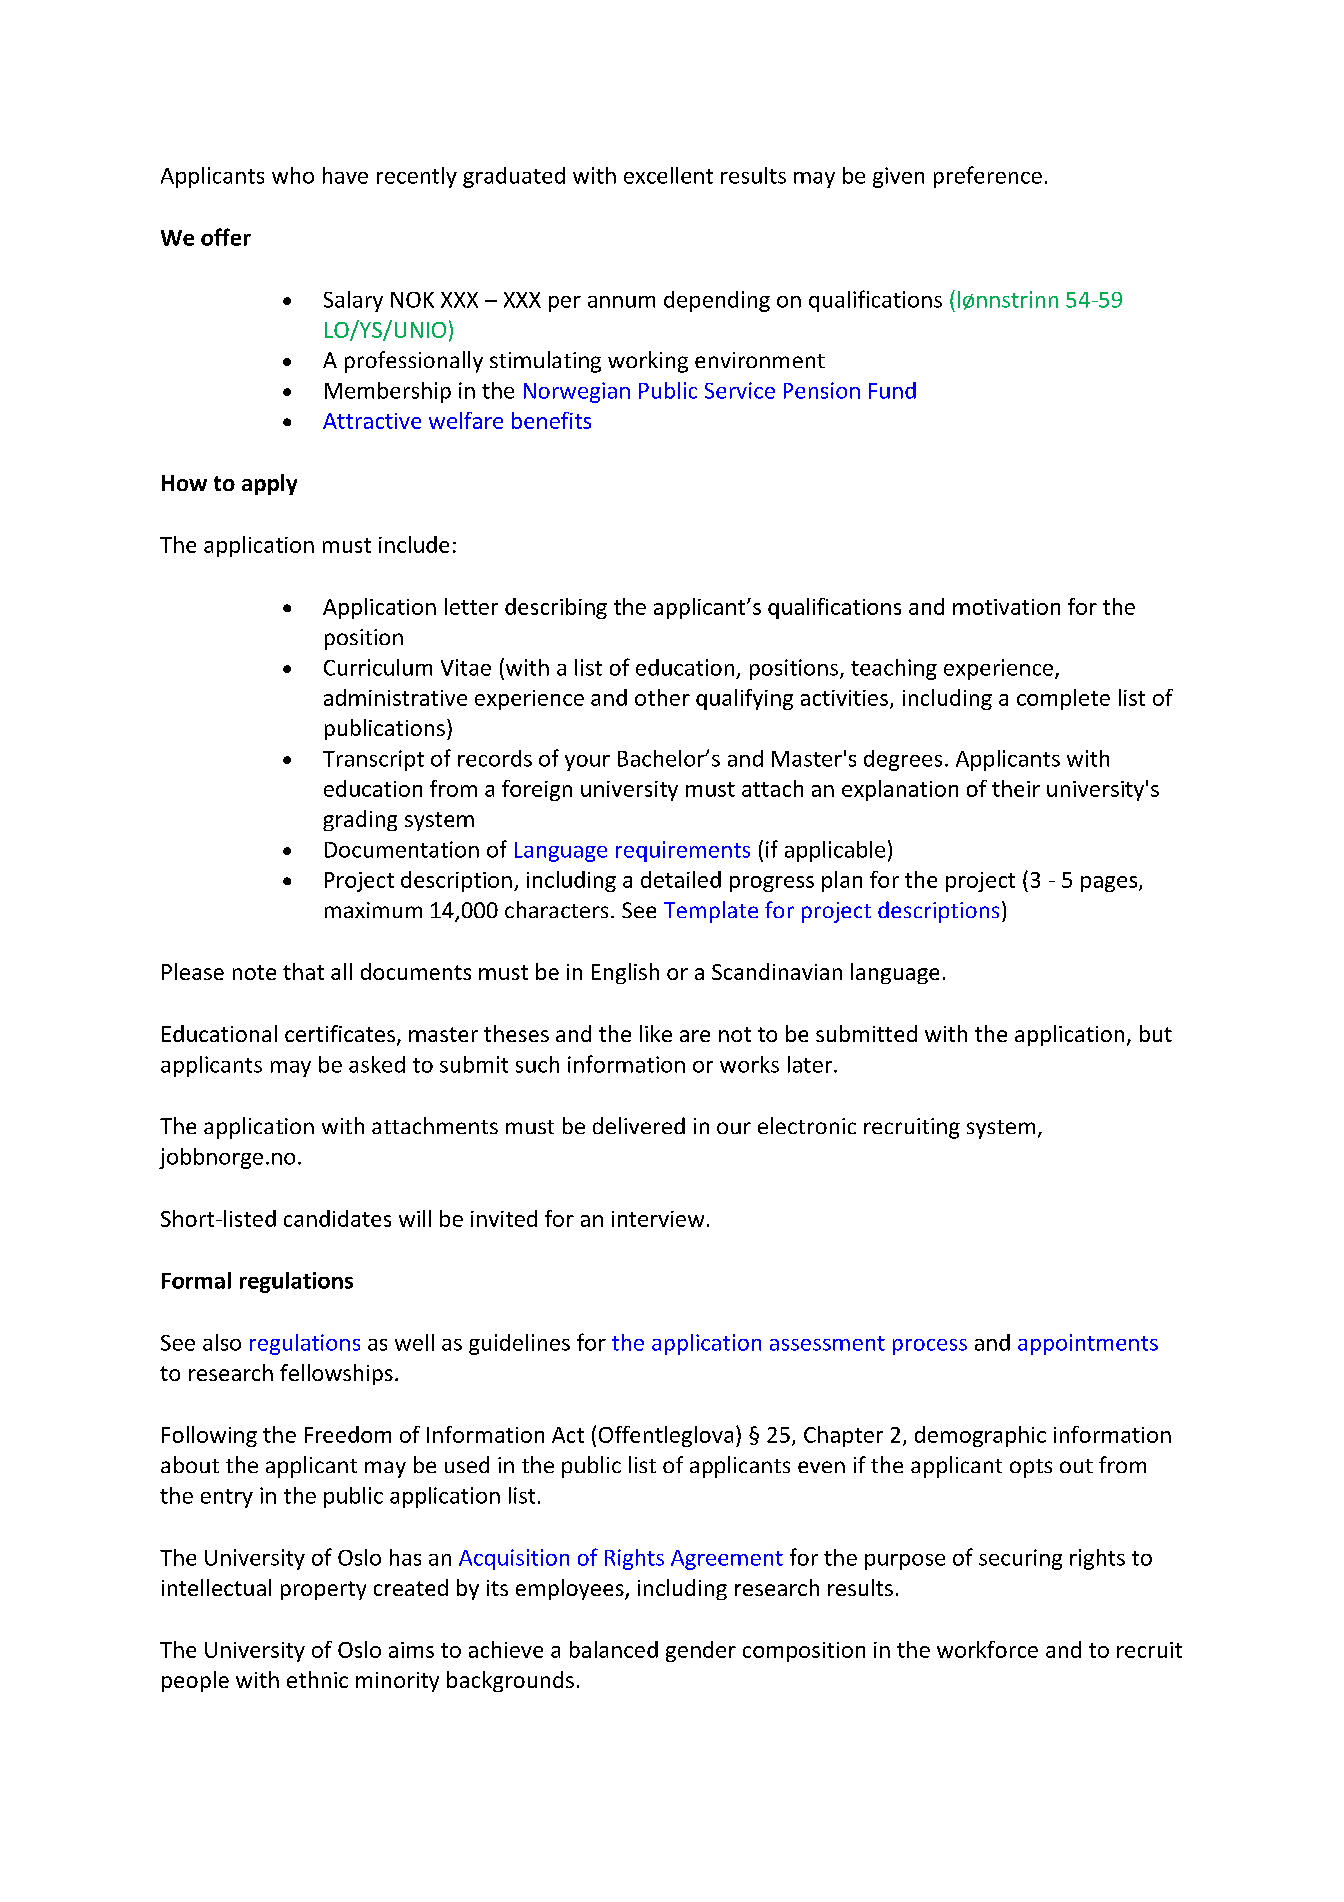  What do you see at coordinates (711, 912) in the screenshot?
I see `Template` at bounding box center [711, 912].
